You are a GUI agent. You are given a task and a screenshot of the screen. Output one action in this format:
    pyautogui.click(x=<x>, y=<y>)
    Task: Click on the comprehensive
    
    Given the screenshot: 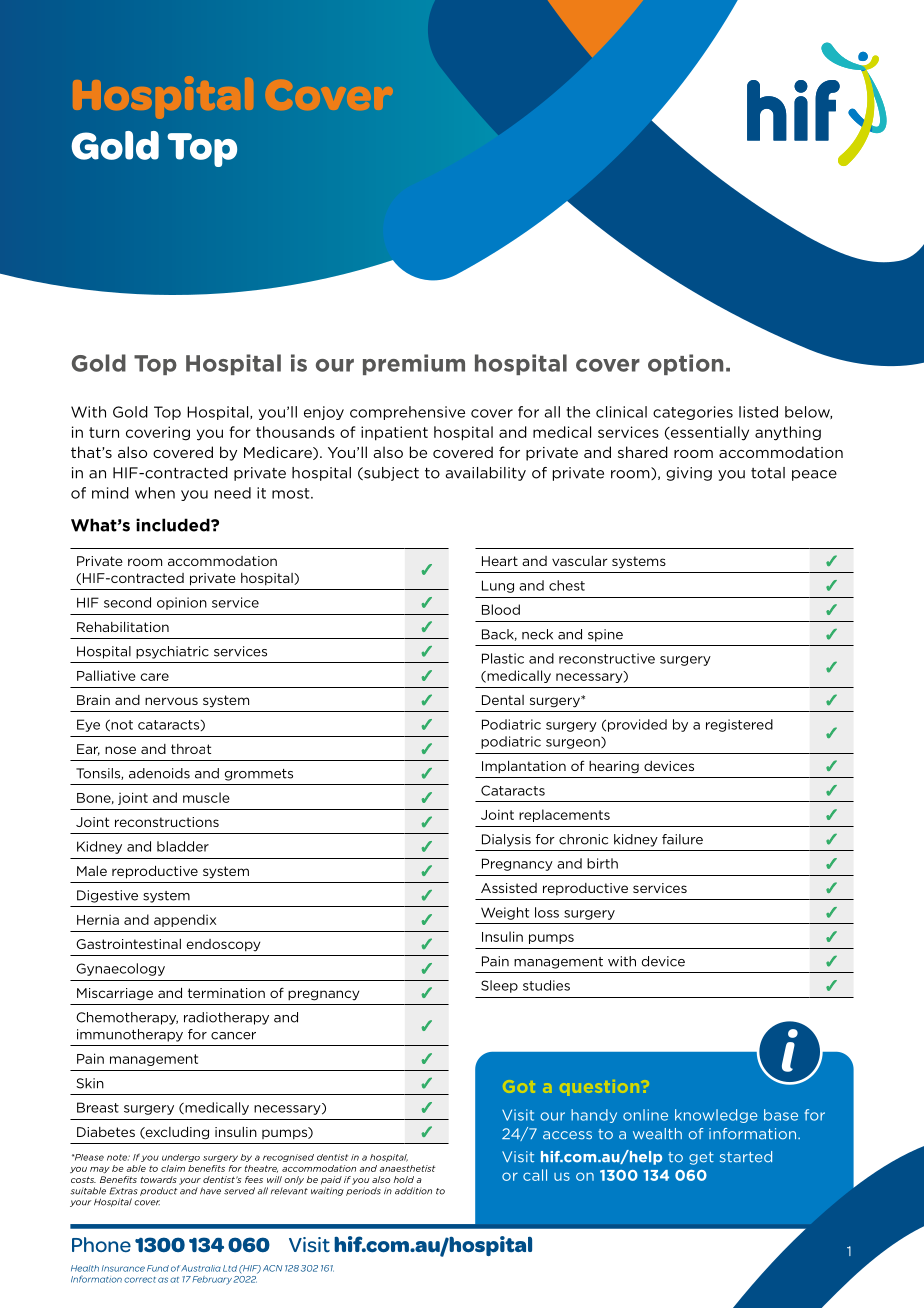 What is the action you would take?
    pyautogui.click(x=407, y=413)
